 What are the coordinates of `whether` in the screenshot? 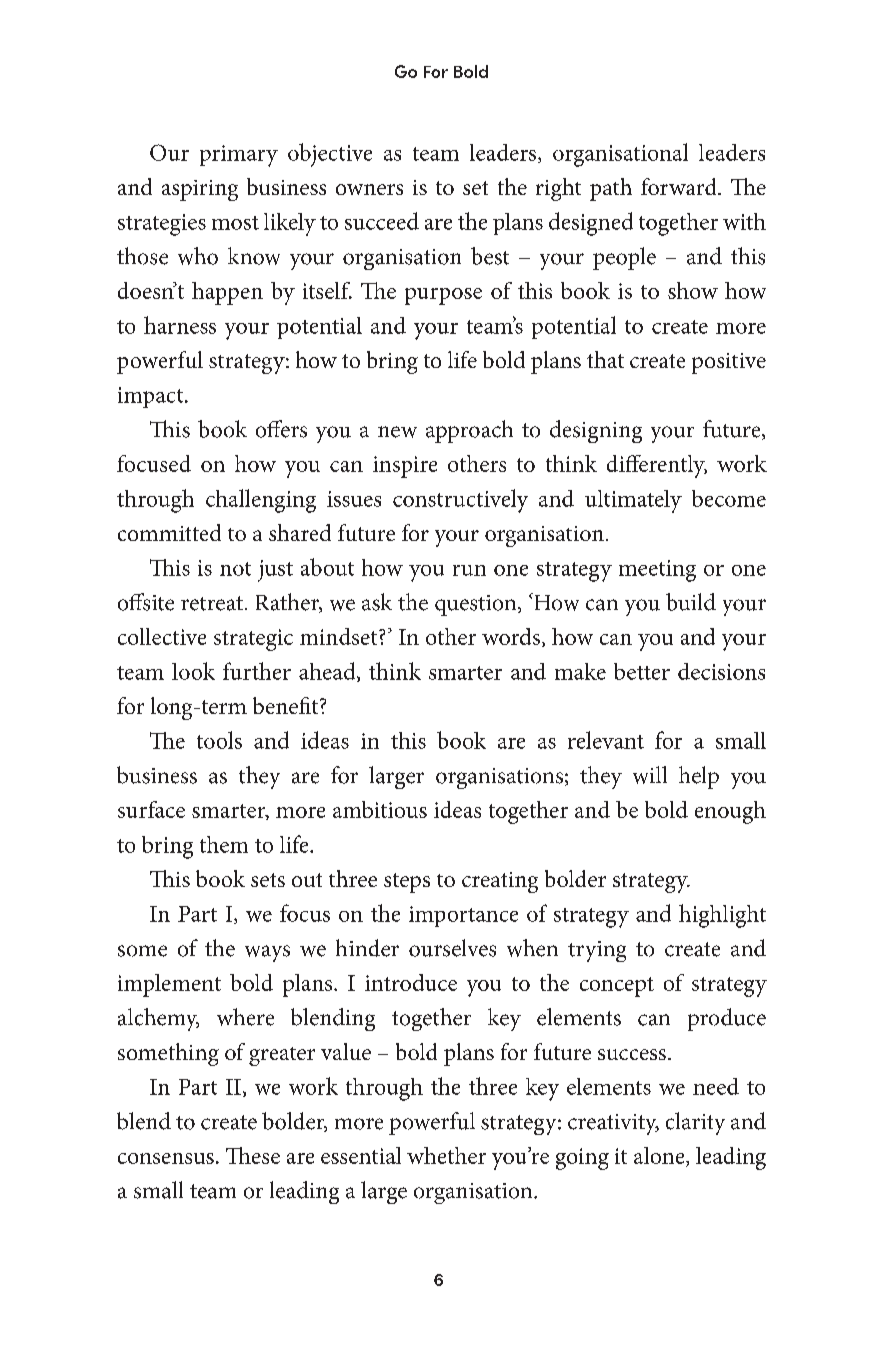 It's located at (446, 1155).
